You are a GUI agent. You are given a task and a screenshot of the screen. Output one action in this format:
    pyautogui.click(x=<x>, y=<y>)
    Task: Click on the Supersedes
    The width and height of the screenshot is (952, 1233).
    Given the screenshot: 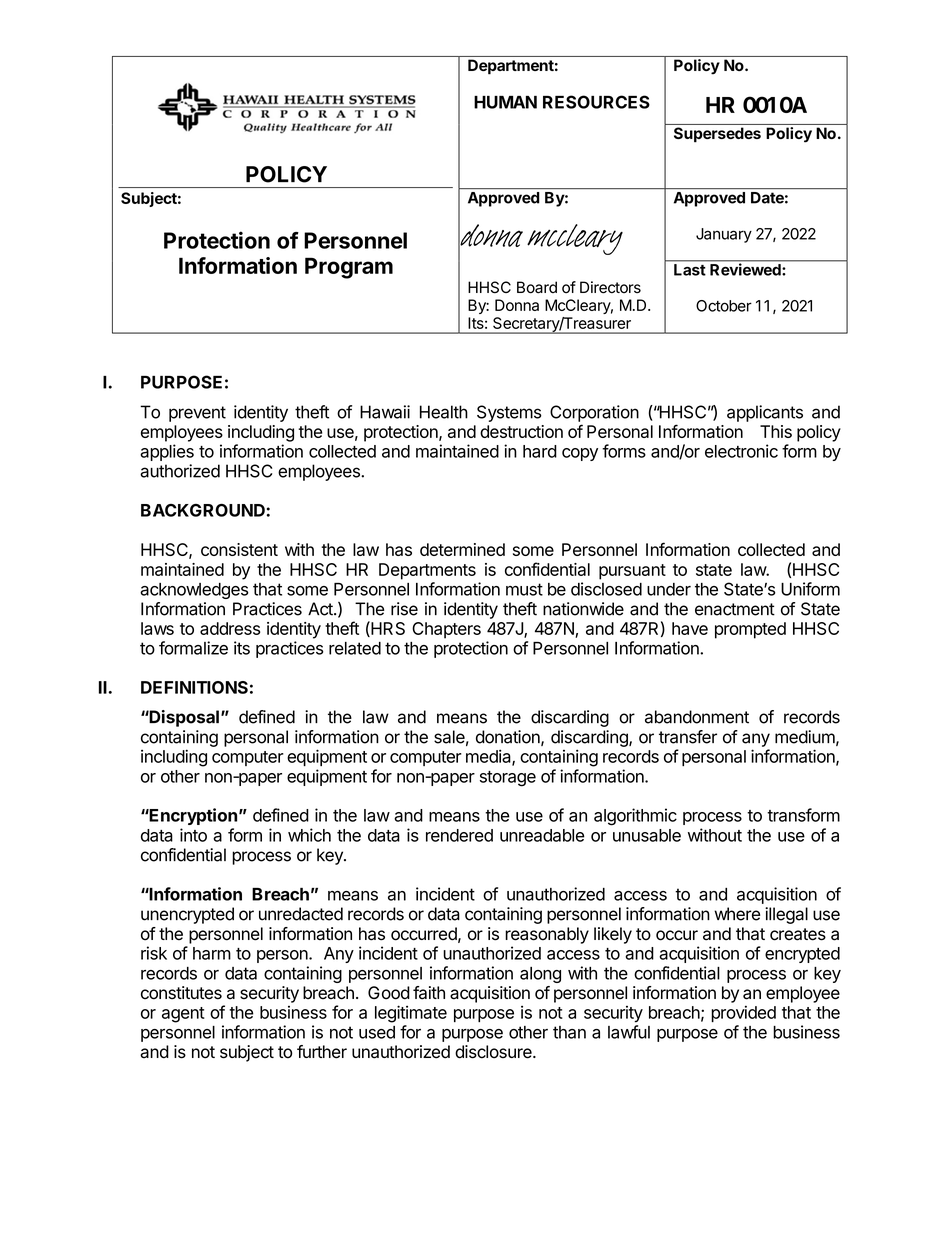 What is the action you would take?
    pyautogui.click(x=717, y=134)
